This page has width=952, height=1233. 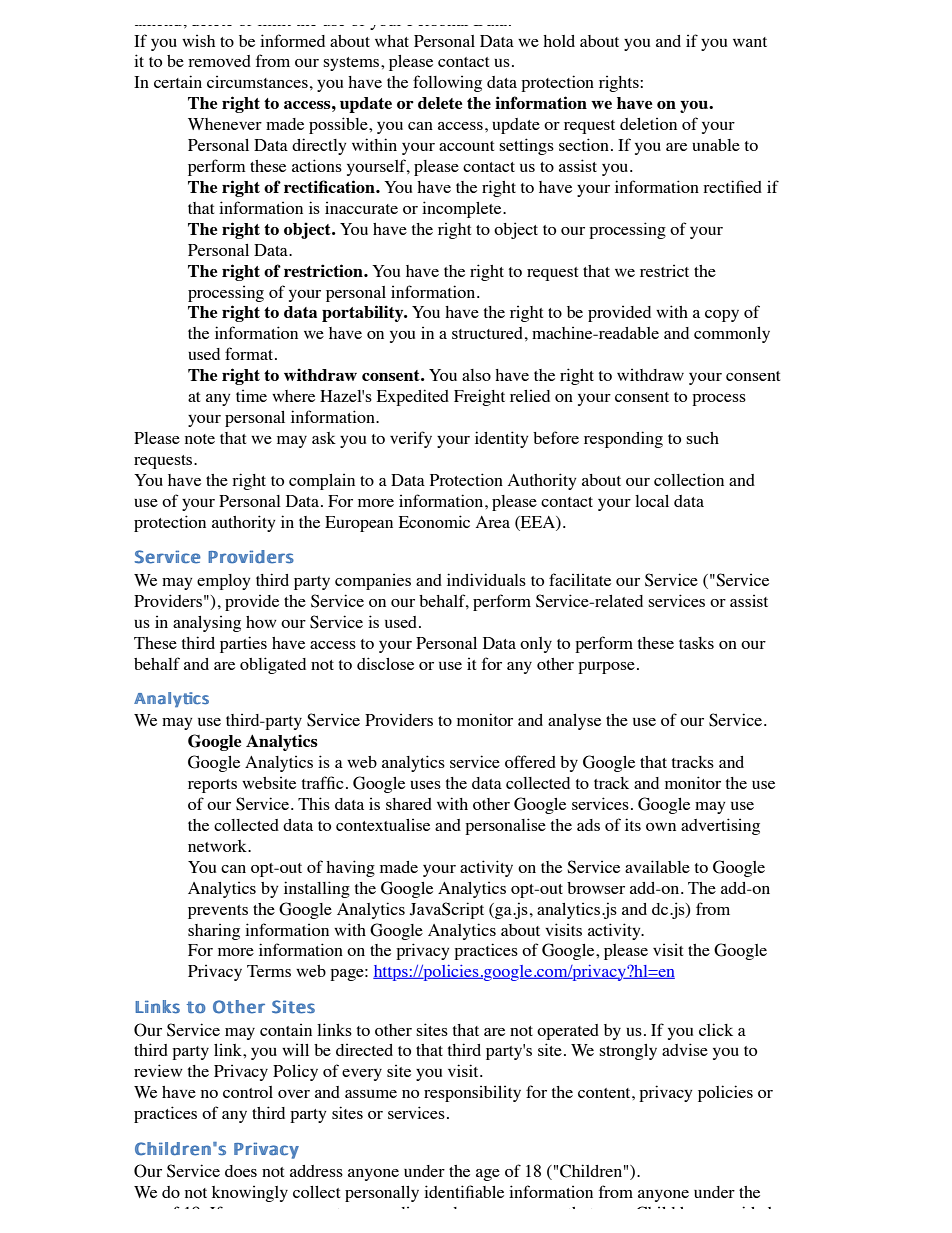 What do you see at coordinates (241, 1171) in the page?
I see `does` at bounding box center [241, 1171].
